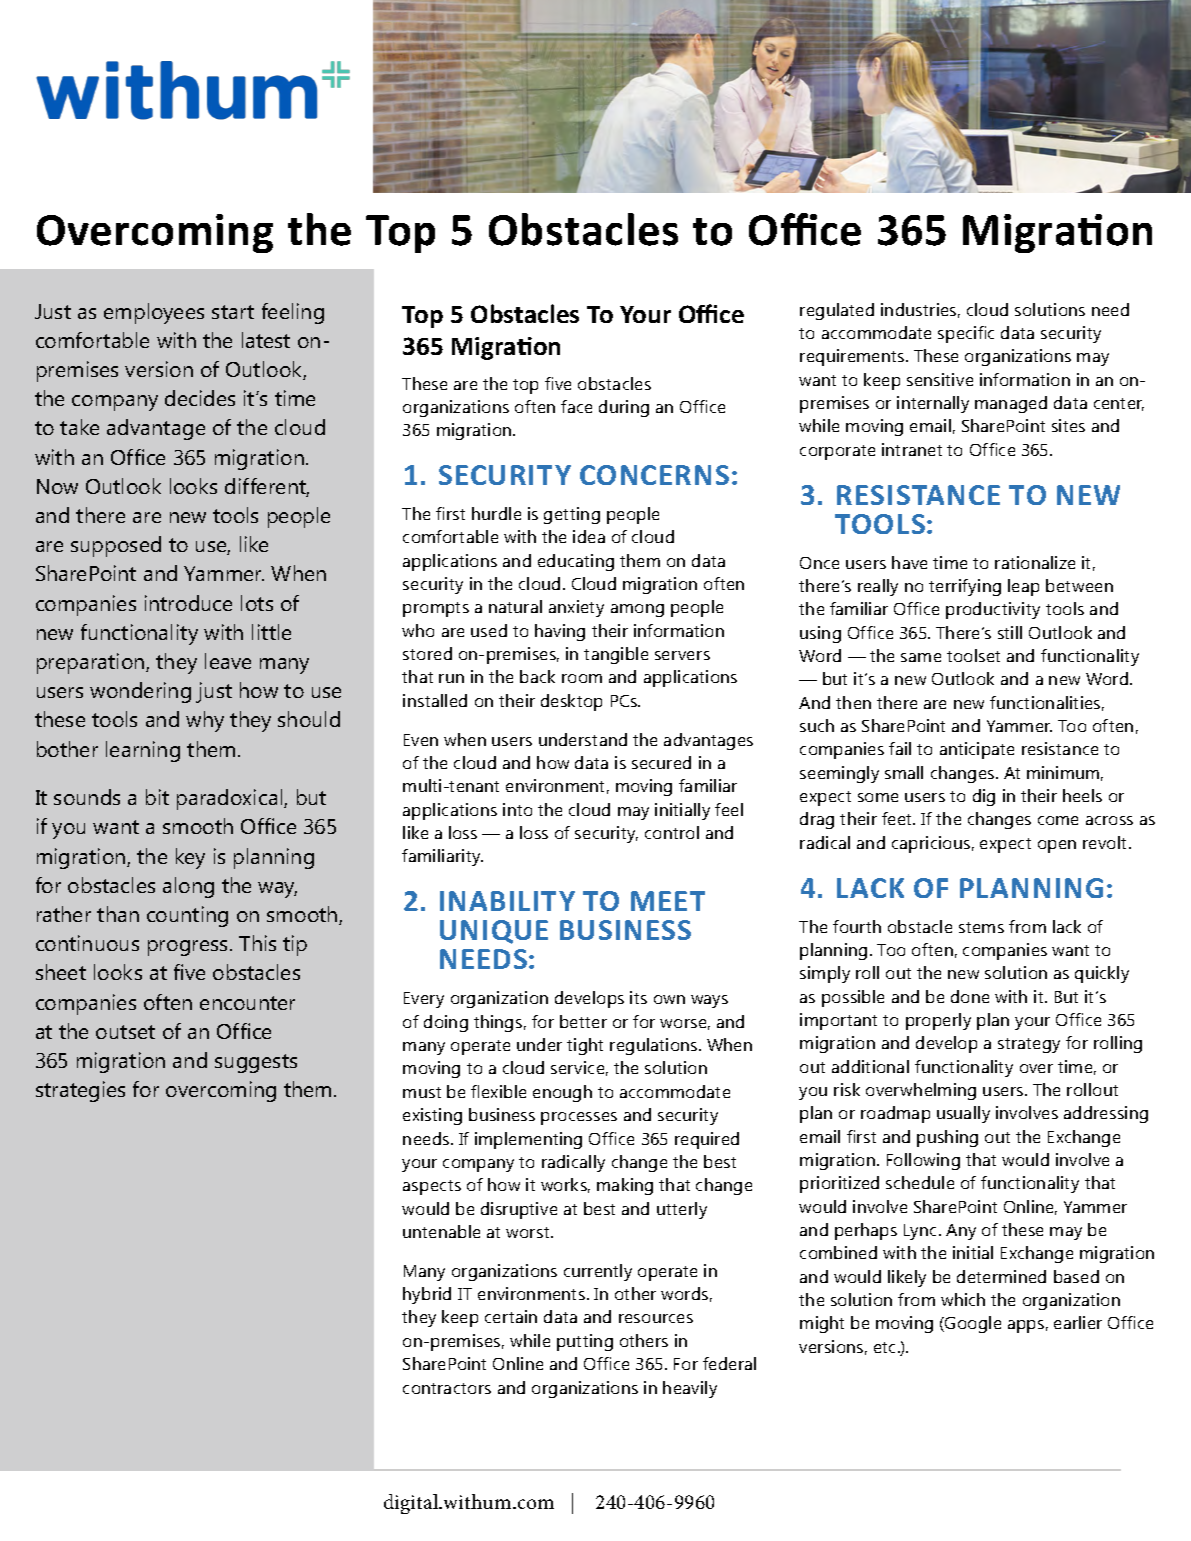  What do you see at coordinates (190, 858) in the page?
I see `key` at bounding box center [190, 858].
